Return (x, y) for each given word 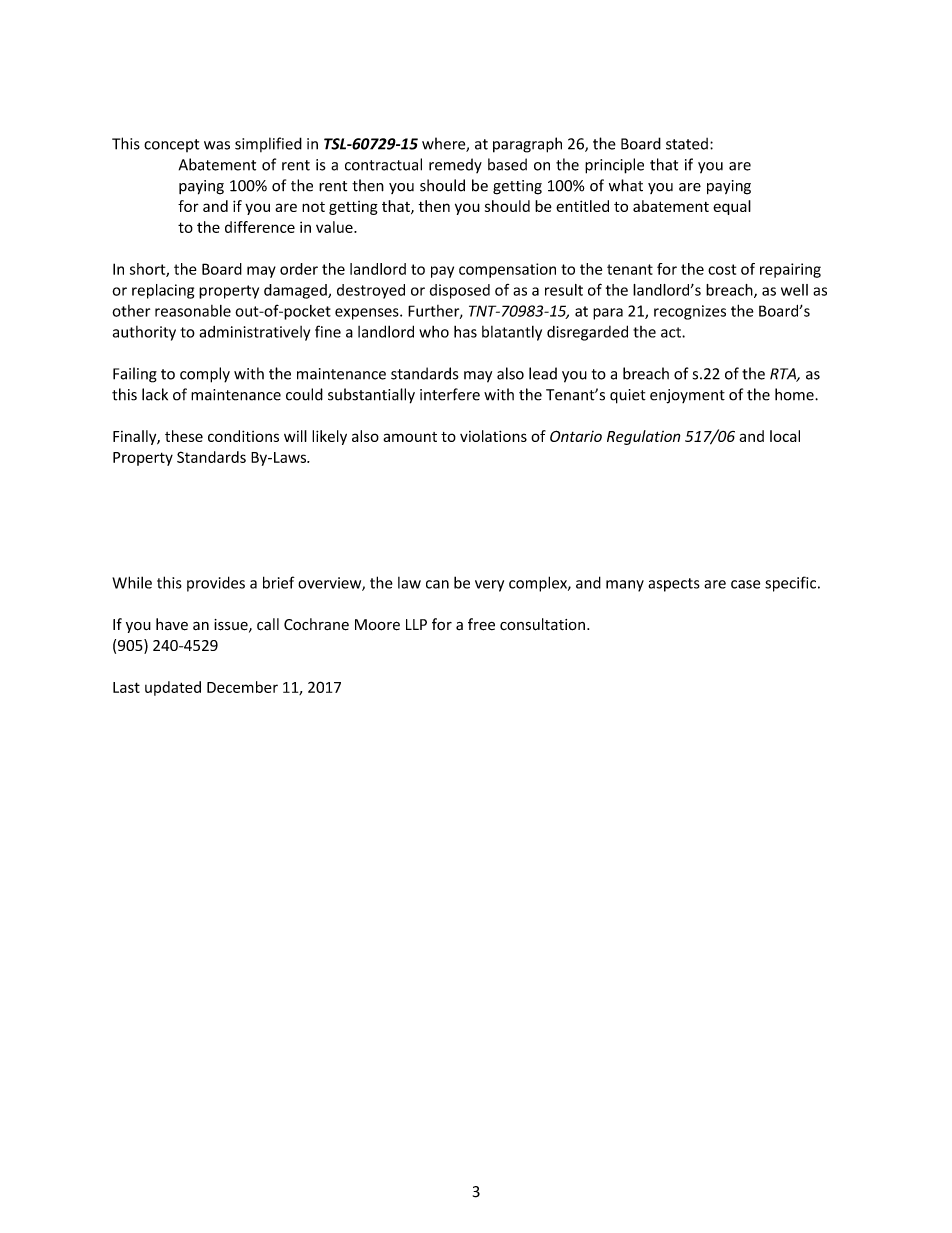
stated (687, 144)
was (217, 145)
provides (216, 584)
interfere (450, 394)
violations (493, 436)
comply (205, 375)
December (242, 687)
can (437, 584)
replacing (163, 291)
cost (722, 269)
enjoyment (687, 396)
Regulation (643, 437)
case (745, 584)
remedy (455, 165)
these (184, 436)
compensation (507, 270)
